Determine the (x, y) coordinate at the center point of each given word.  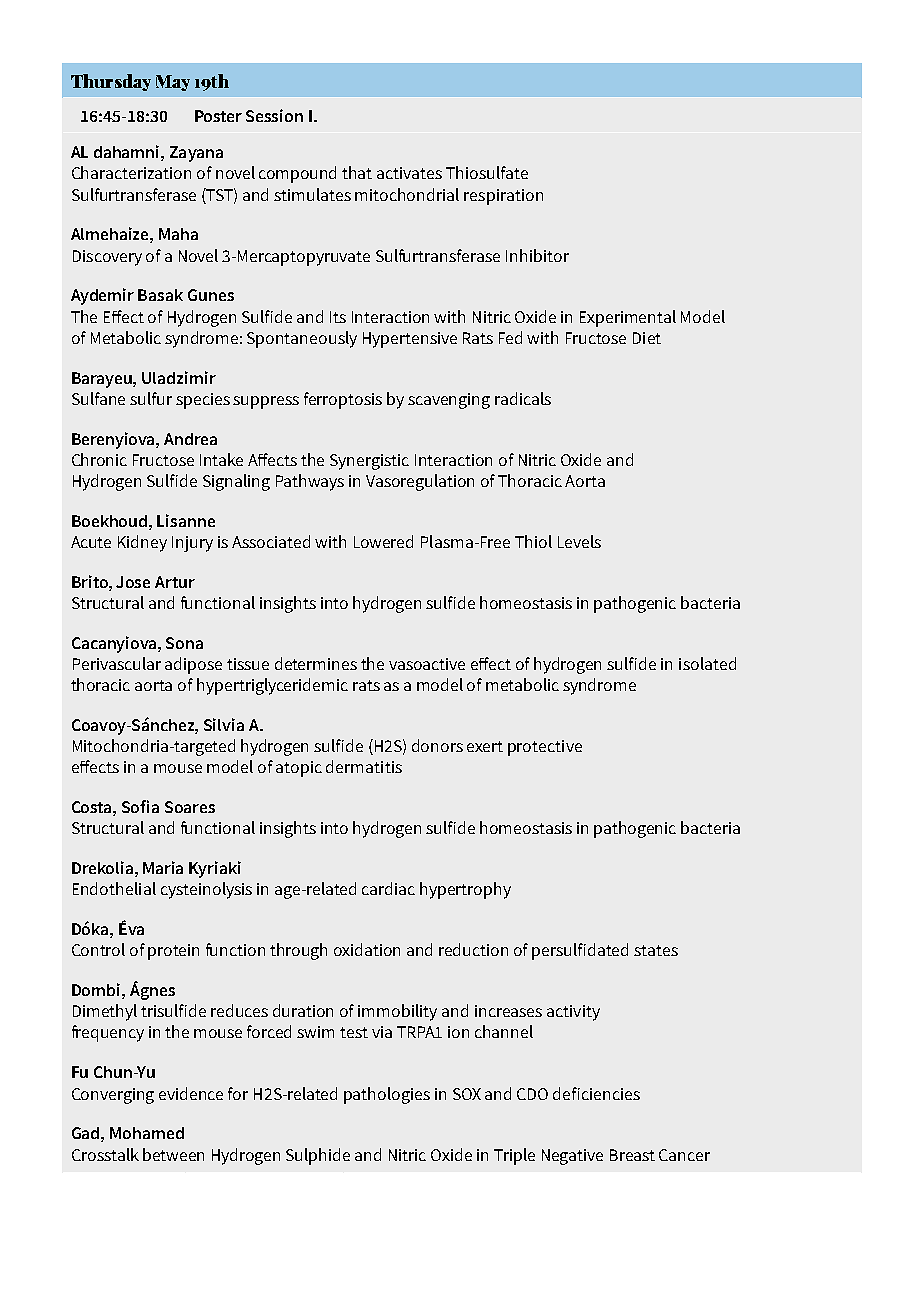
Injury (192, 544)
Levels (579, 541)
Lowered (383, 541)
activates (409, 173)
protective (545, 748)
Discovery (107, 258)
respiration (503, 197)
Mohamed (147, 1133)
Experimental (628, 318)
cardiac (388, 888)
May (173, 83)
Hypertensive (410, 340)
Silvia (224, 724)
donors (437, 745)
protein (173, 952)
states (656, 950)
